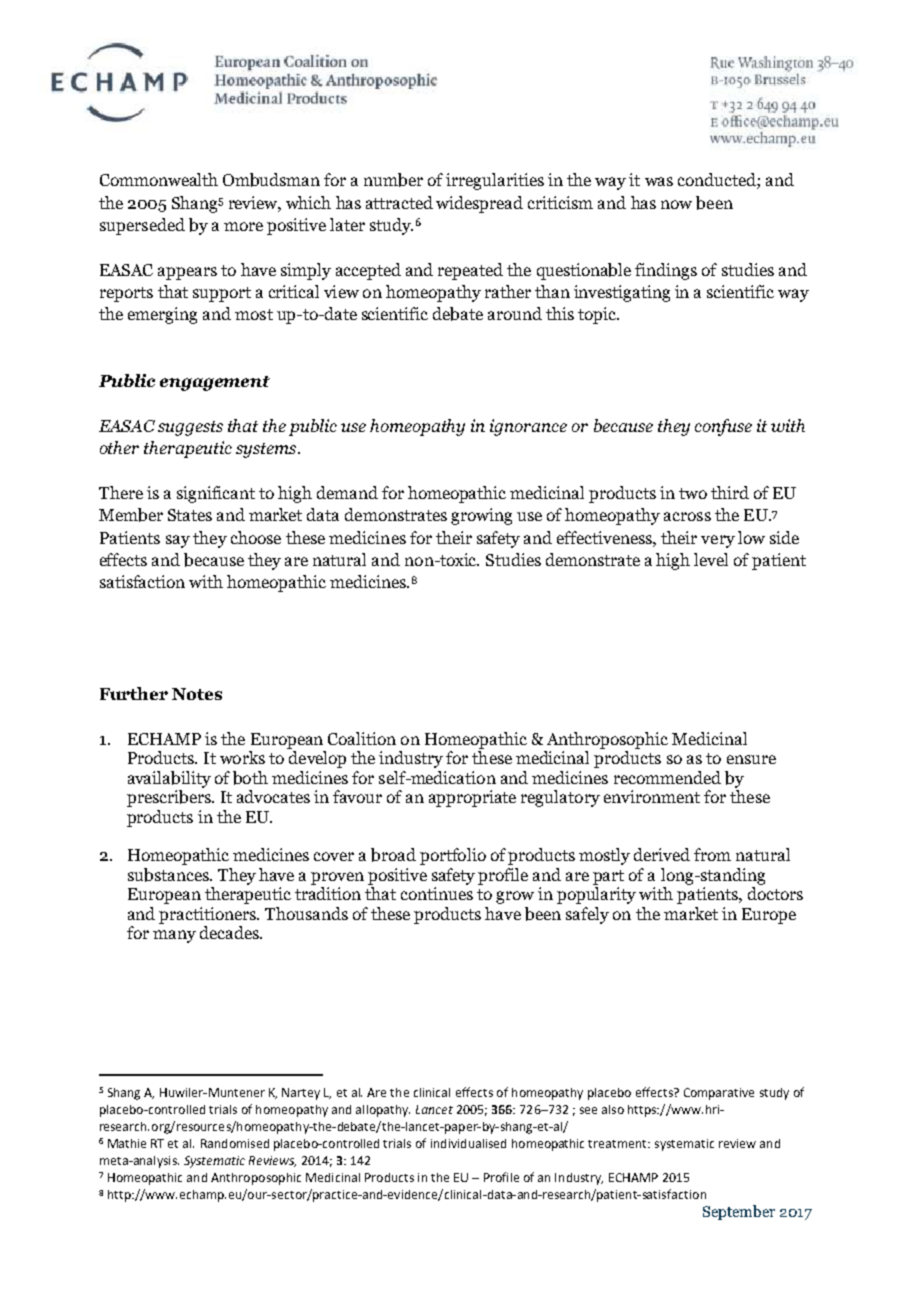  Describe the element at coordinates (235, 1143) in the image. I see `Randomised` at that location.
